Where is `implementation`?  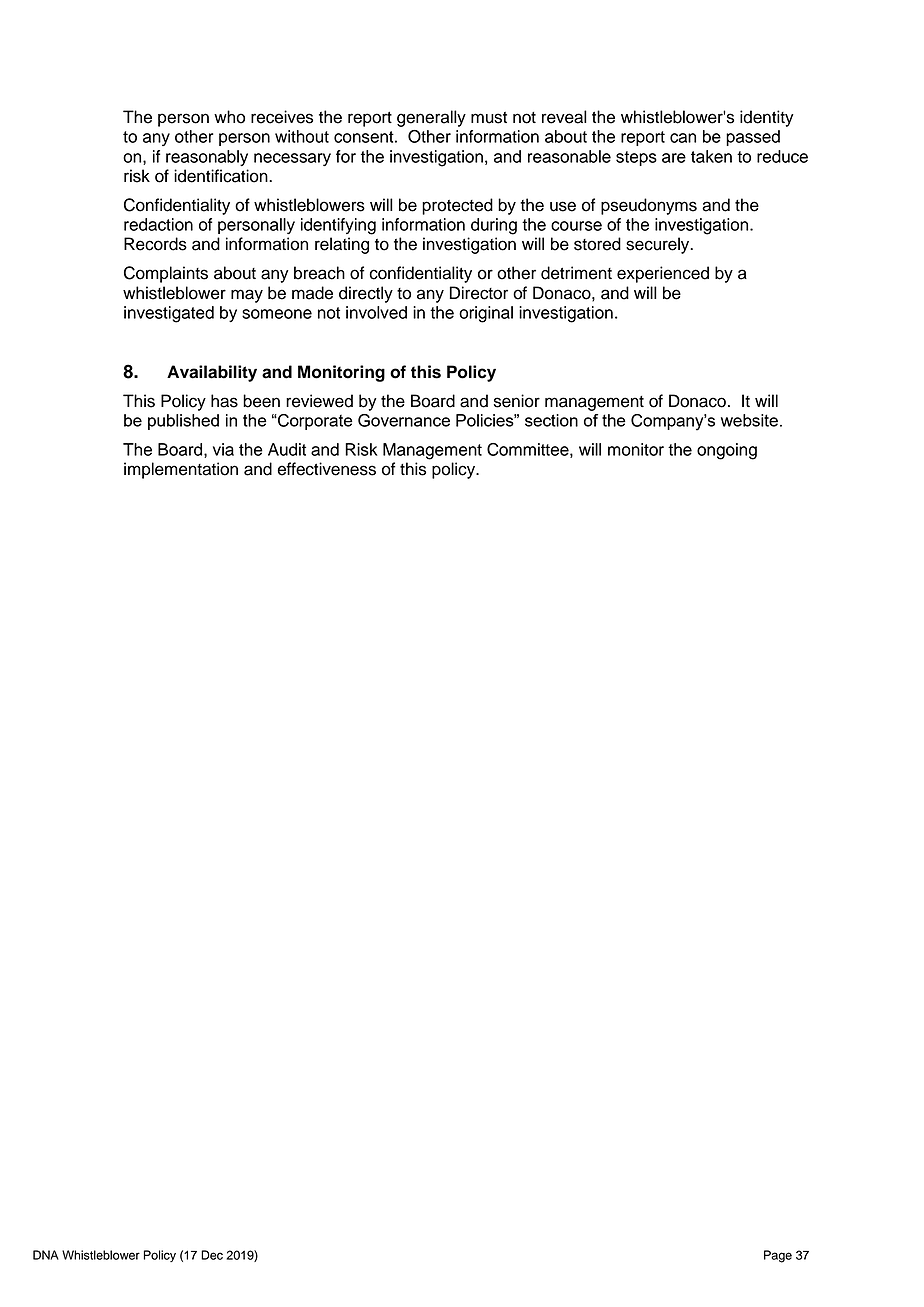
implementation is located at coordinates (181, 470).
